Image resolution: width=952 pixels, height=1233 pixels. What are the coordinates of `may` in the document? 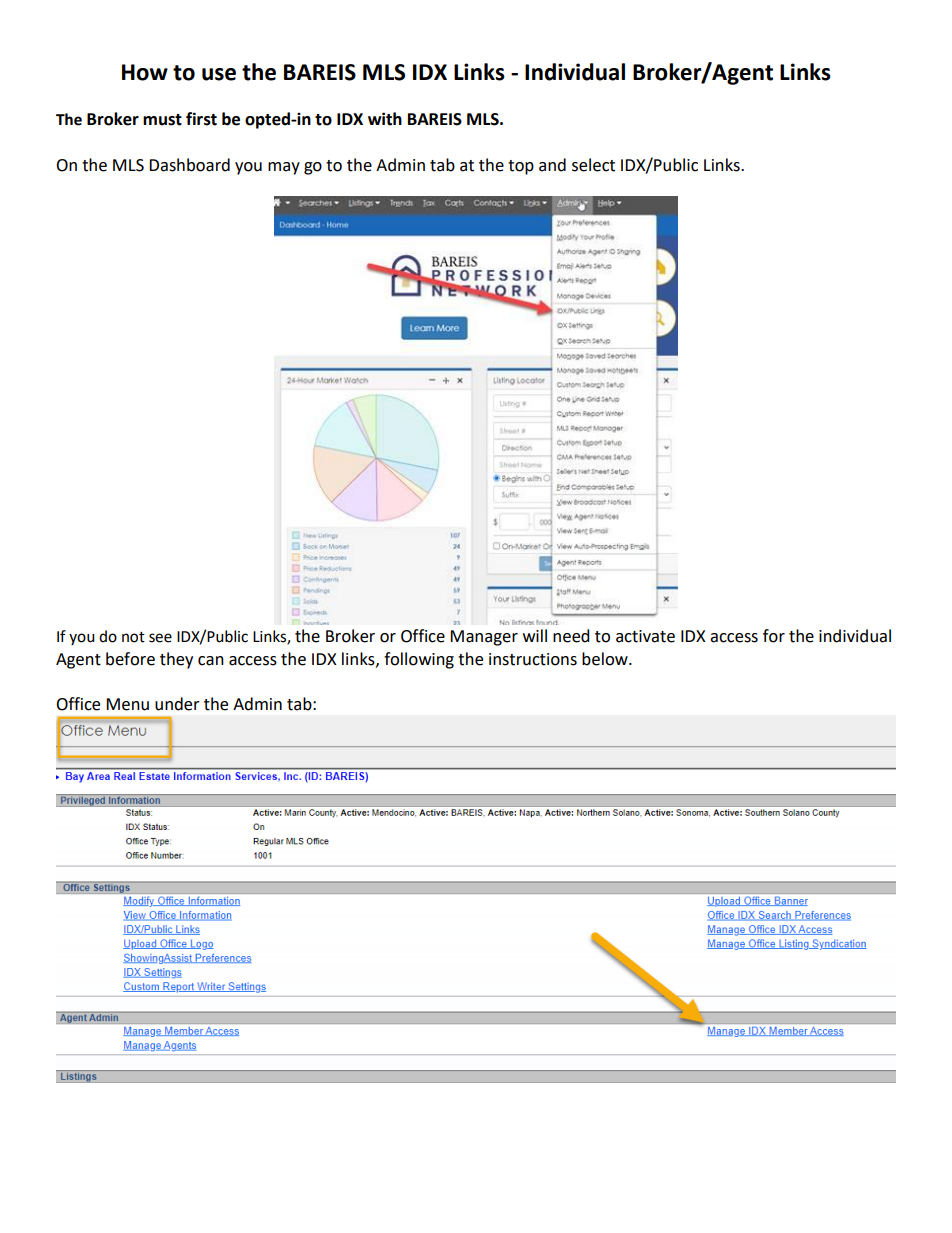 It's located at (284, 168).
